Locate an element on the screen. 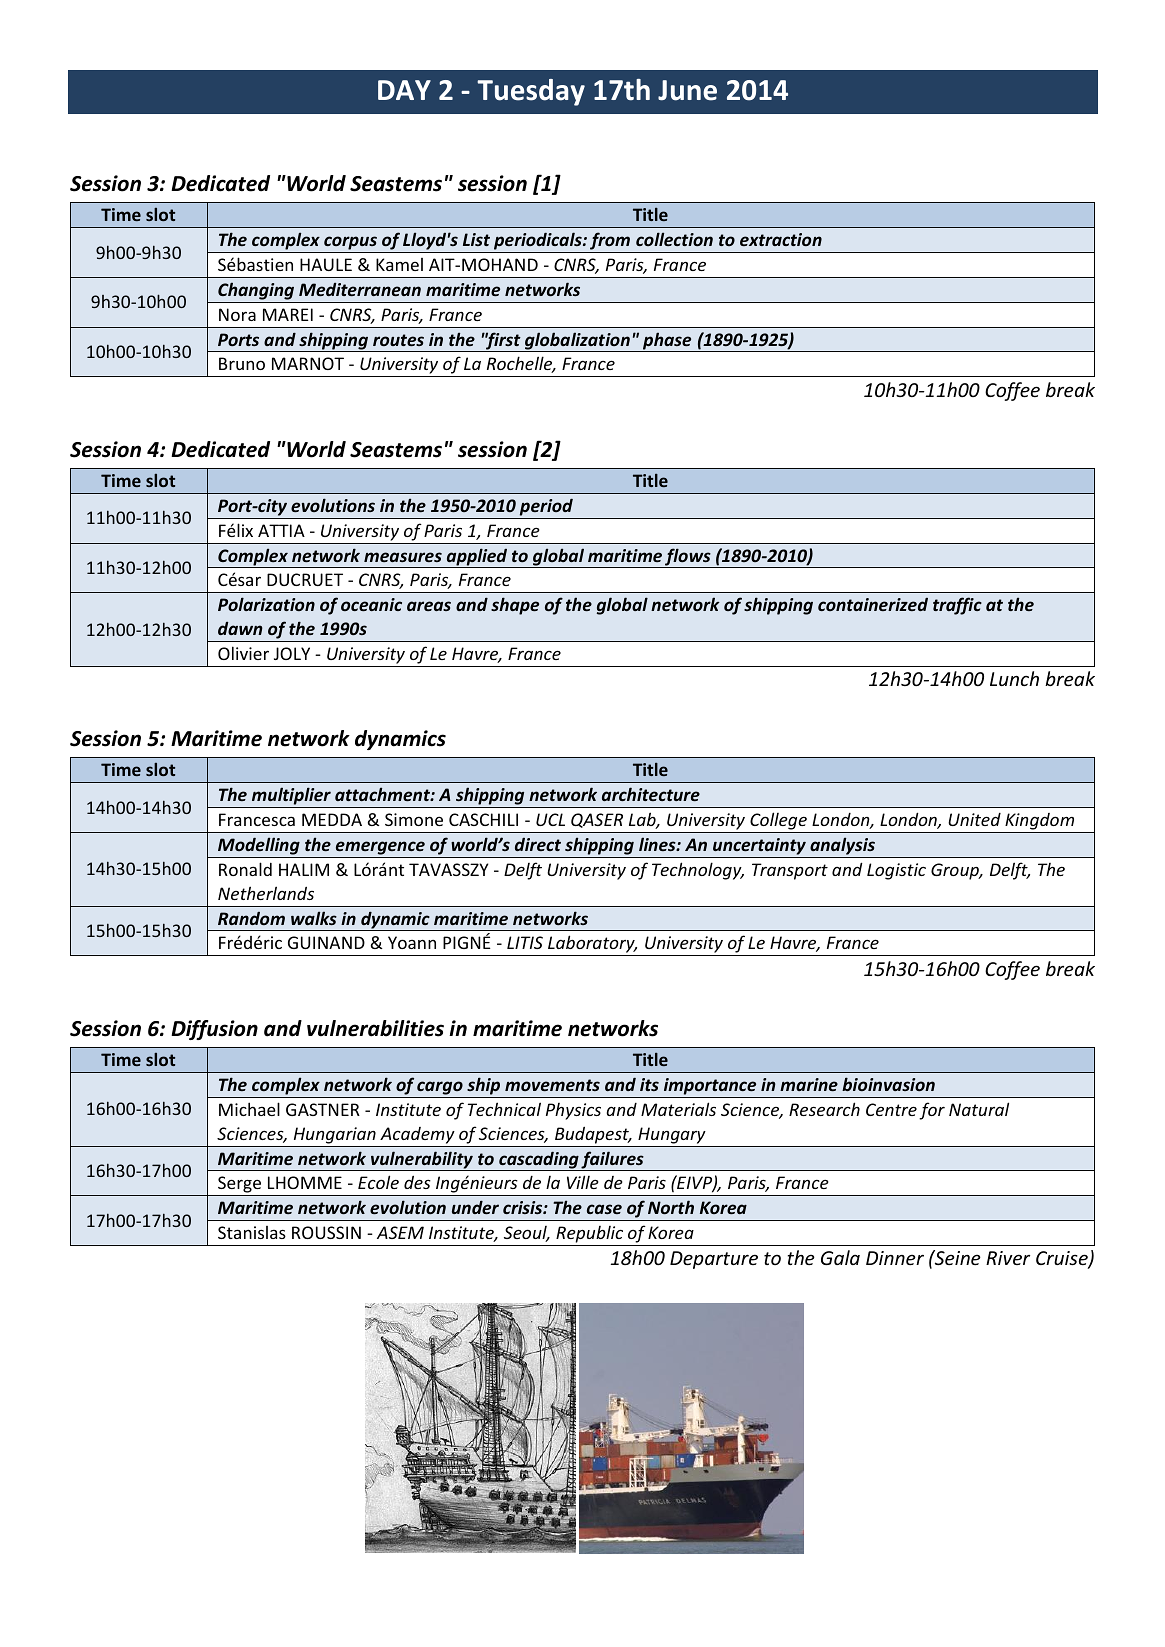 The image size is (1165, 1647). measures is located at coordinates (403, 557).
